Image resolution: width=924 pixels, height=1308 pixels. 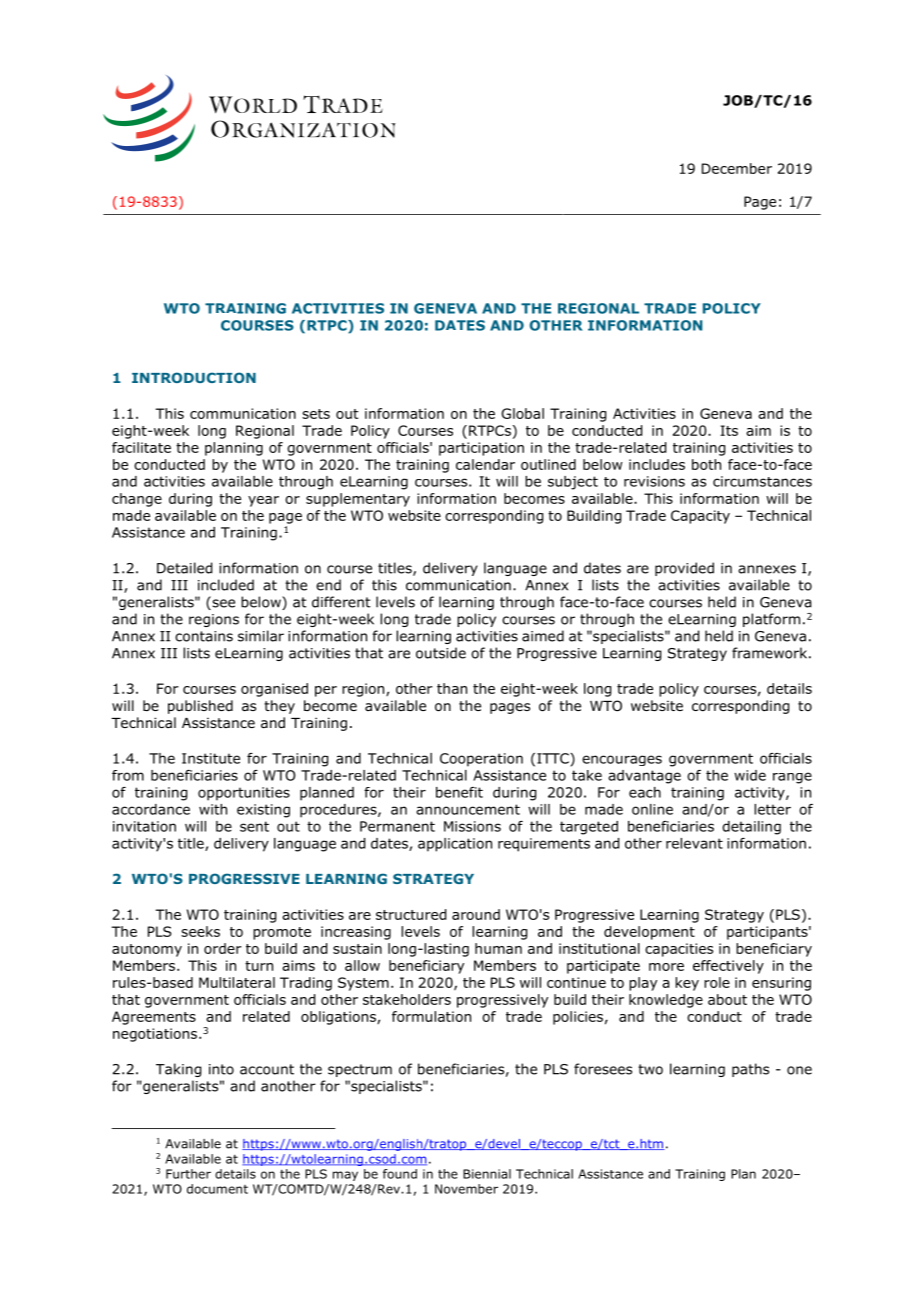 What do you see at coordinates (481, 449) in the screenshot?
I see `participation` at bounding box center [481, 449].
